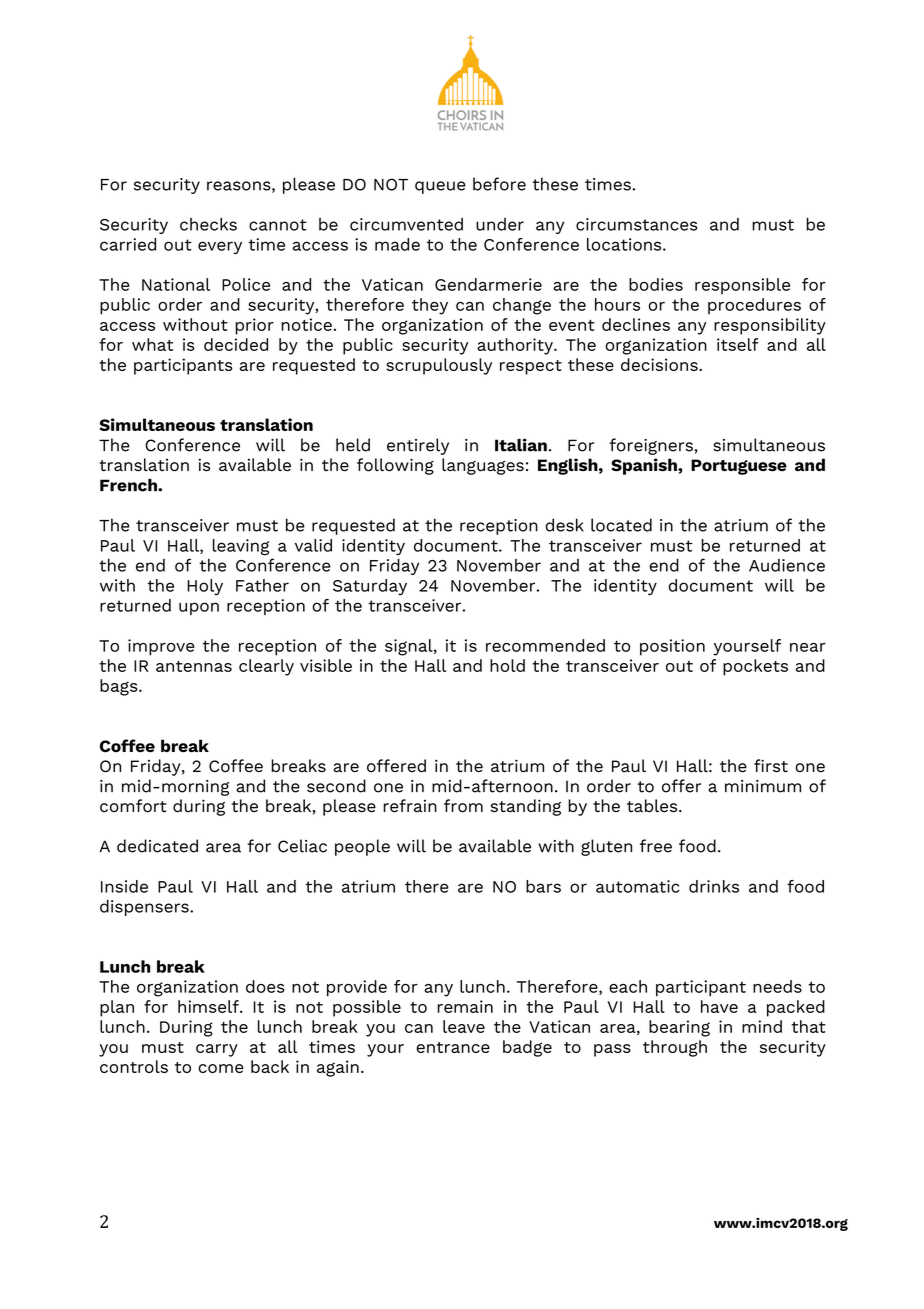 This screenshot has height=1309, width=924. Describe the element at coordinates (463, 806) in the screenshot. I see `from` at that location.
